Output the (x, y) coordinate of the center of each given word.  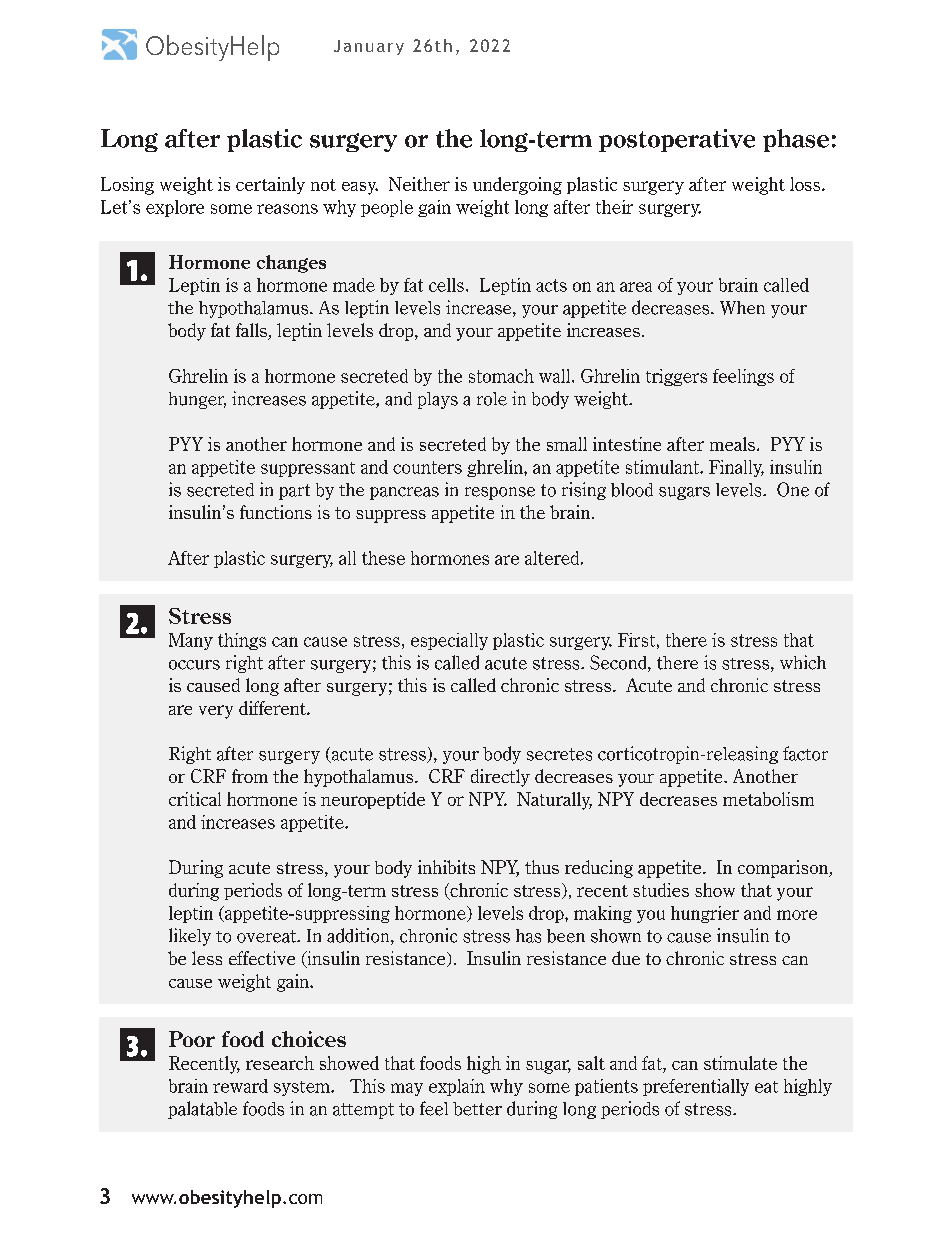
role (492, 399)
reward (240, 1086)
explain (457, 1087)
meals (732, 444)
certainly (270, 185)
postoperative (677, 140)
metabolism (768, 799)
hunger (197, 400)
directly (500, 778)
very (216, 712)
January (369, 47)
